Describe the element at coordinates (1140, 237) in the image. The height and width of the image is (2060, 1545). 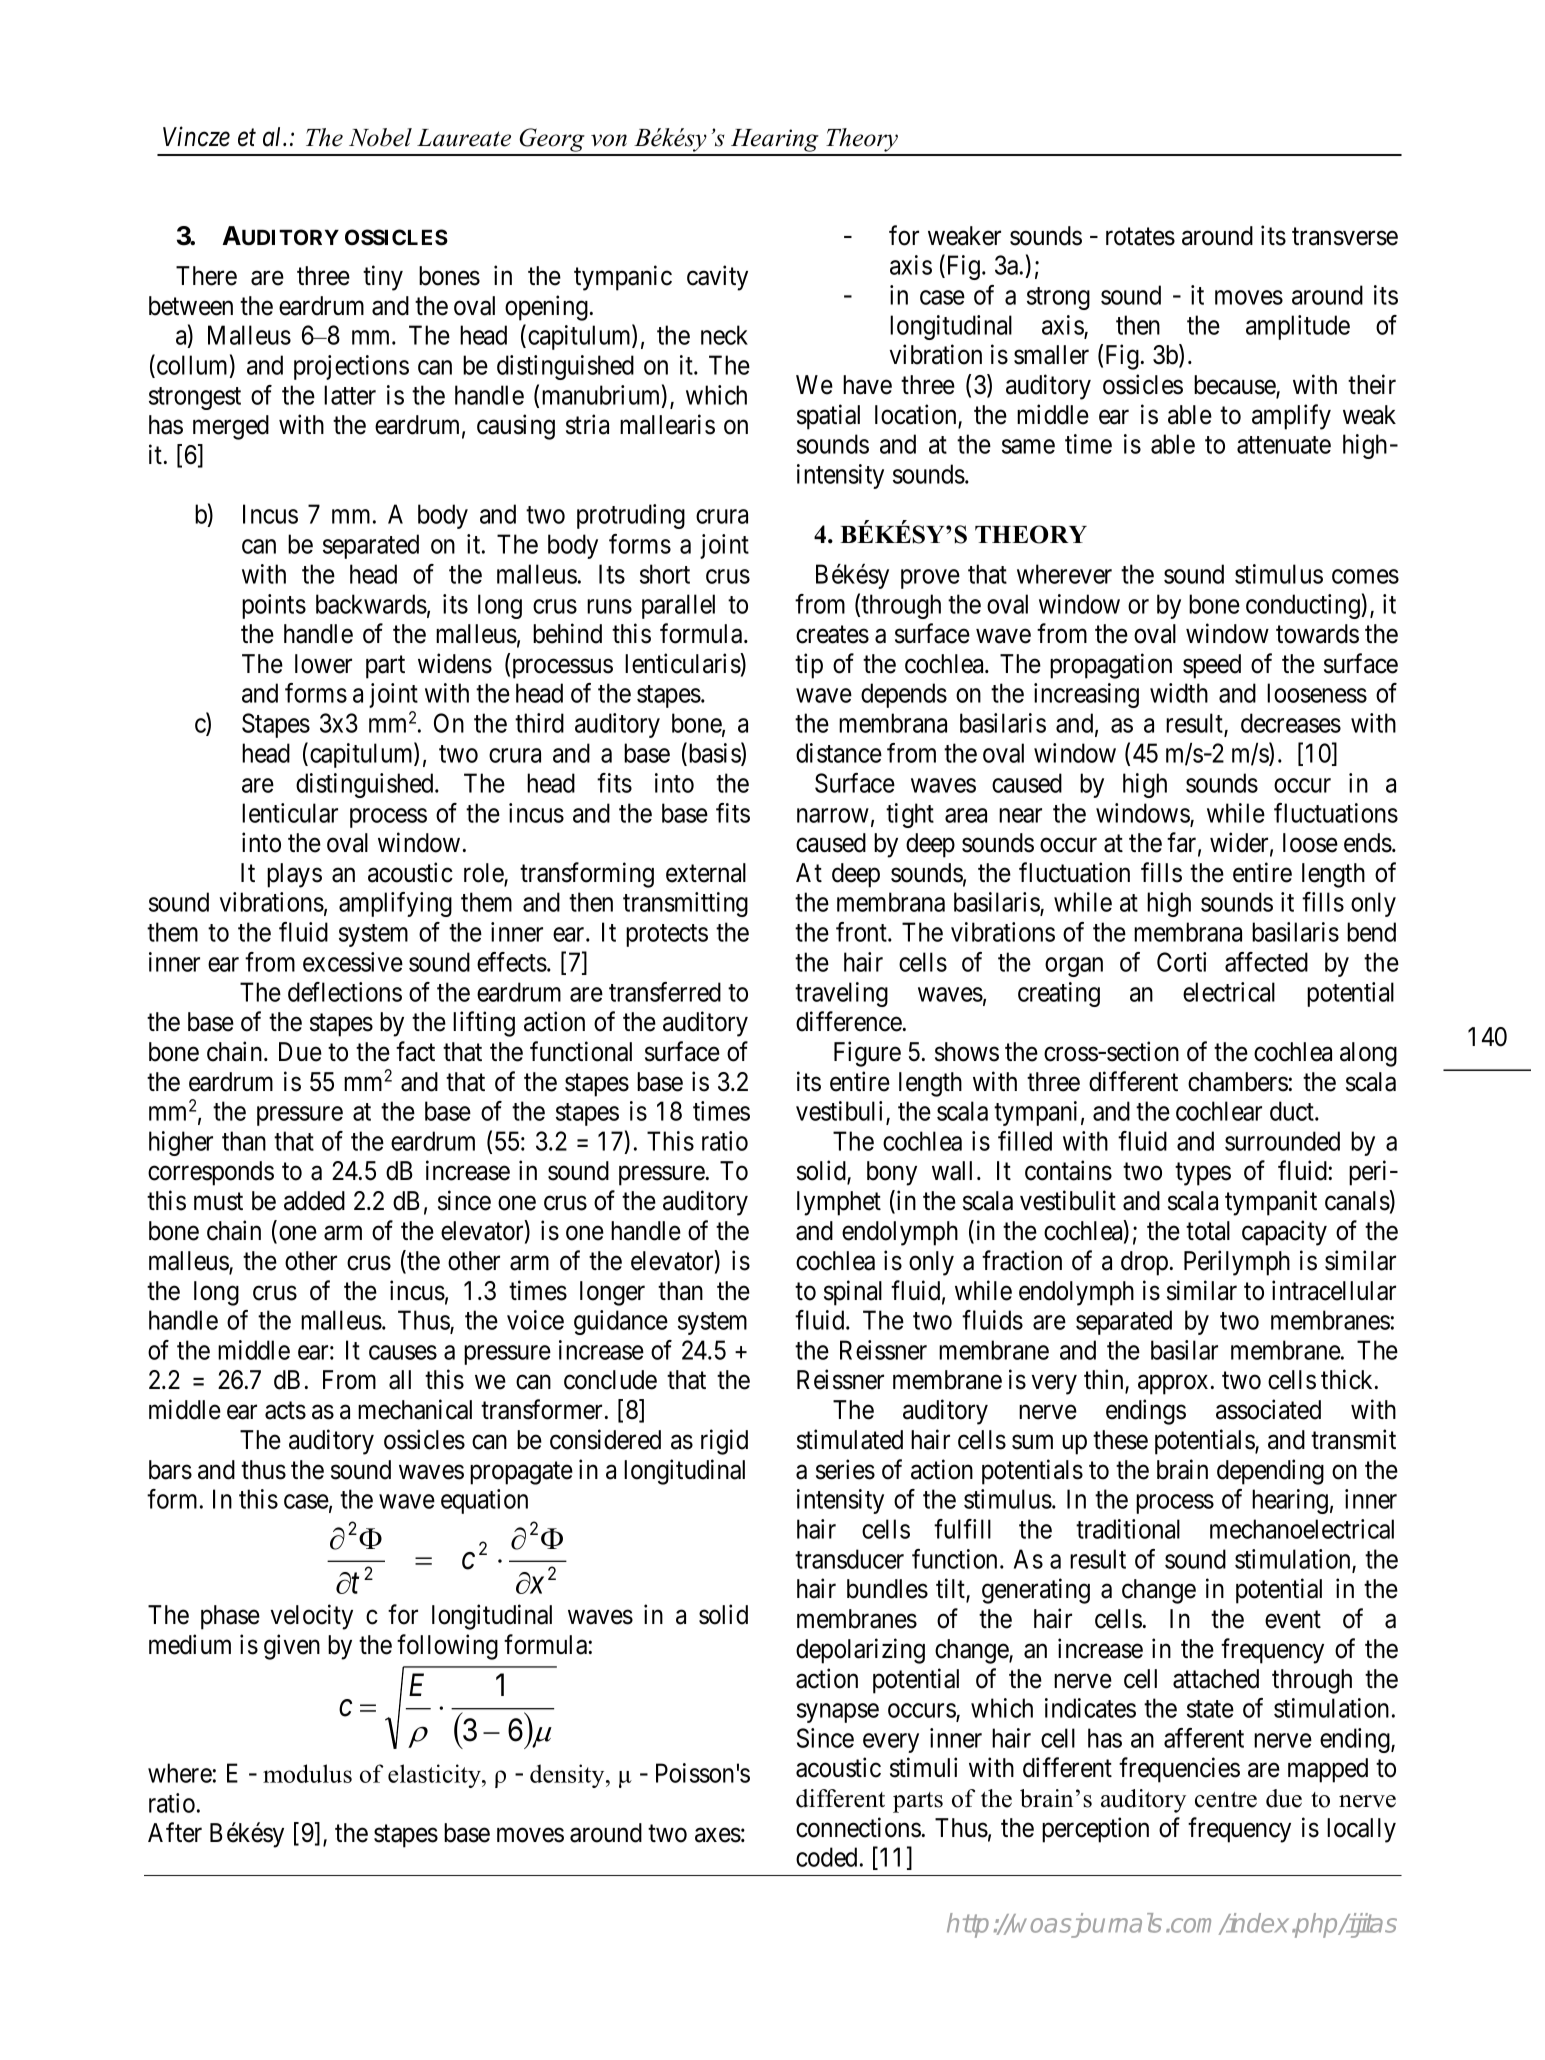
I see `rotates` at that location.
